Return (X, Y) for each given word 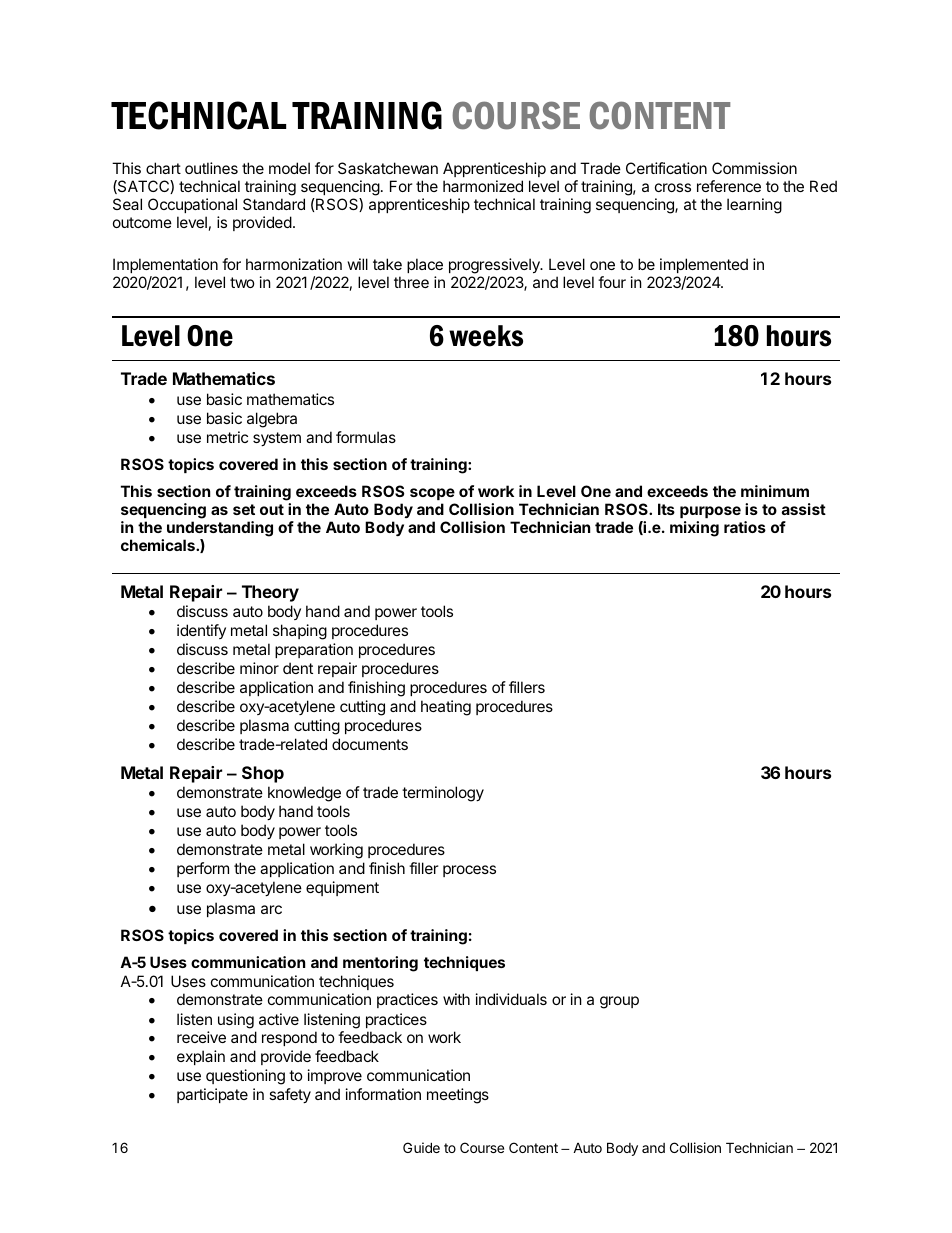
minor (259, 668)
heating (446, 708)
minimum (775, 491)
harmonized (483, 186)
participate (212, 1095)
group (619, 1002)
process (469, 871)
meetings (458, 1096)
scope (432, 494)
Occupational (192, 205)
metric (227, 437)
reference (729, 186)
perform (203, 869)
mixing (694, 529)
